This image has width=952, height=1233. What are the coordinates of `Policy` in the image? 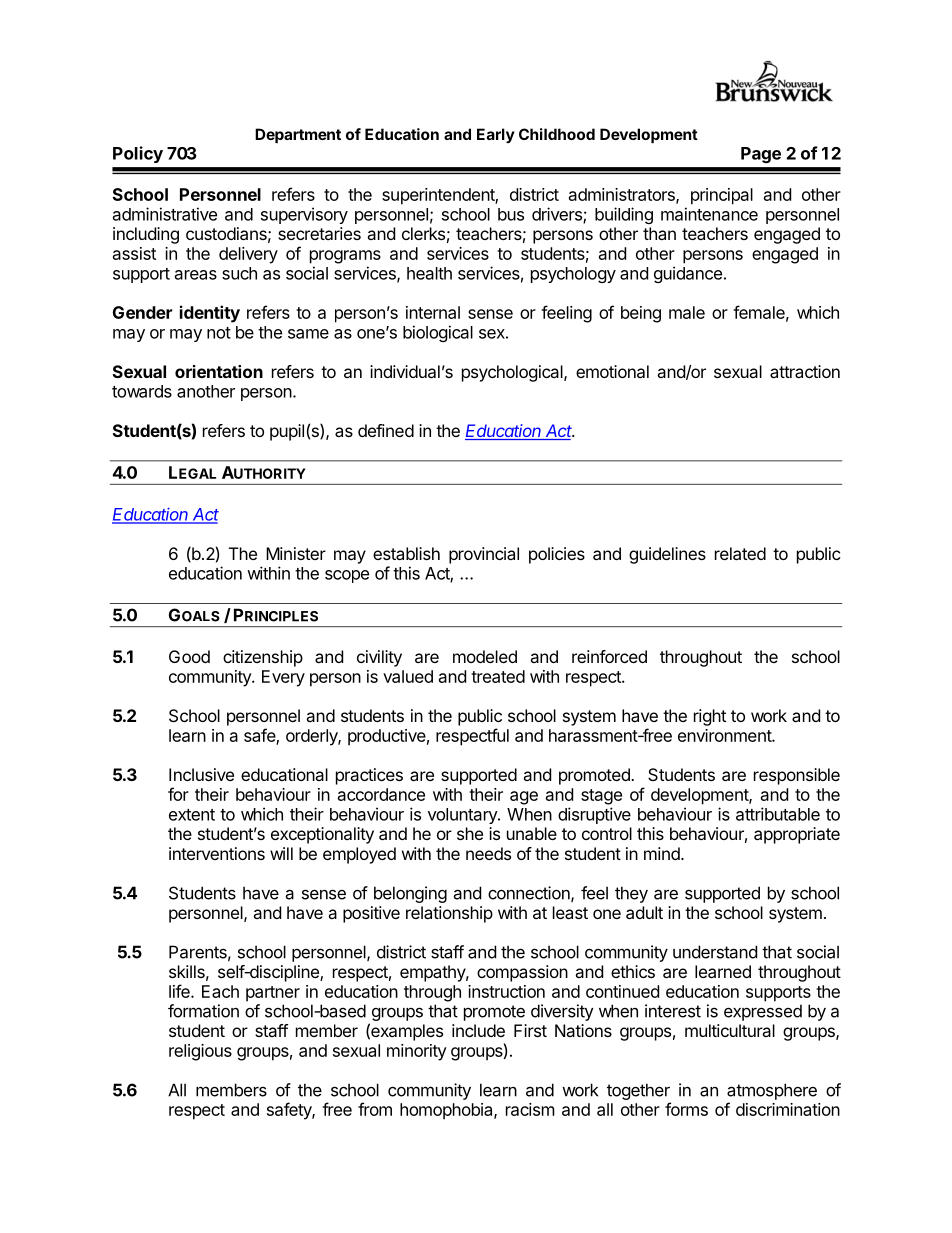 It's located at (138, 154).
